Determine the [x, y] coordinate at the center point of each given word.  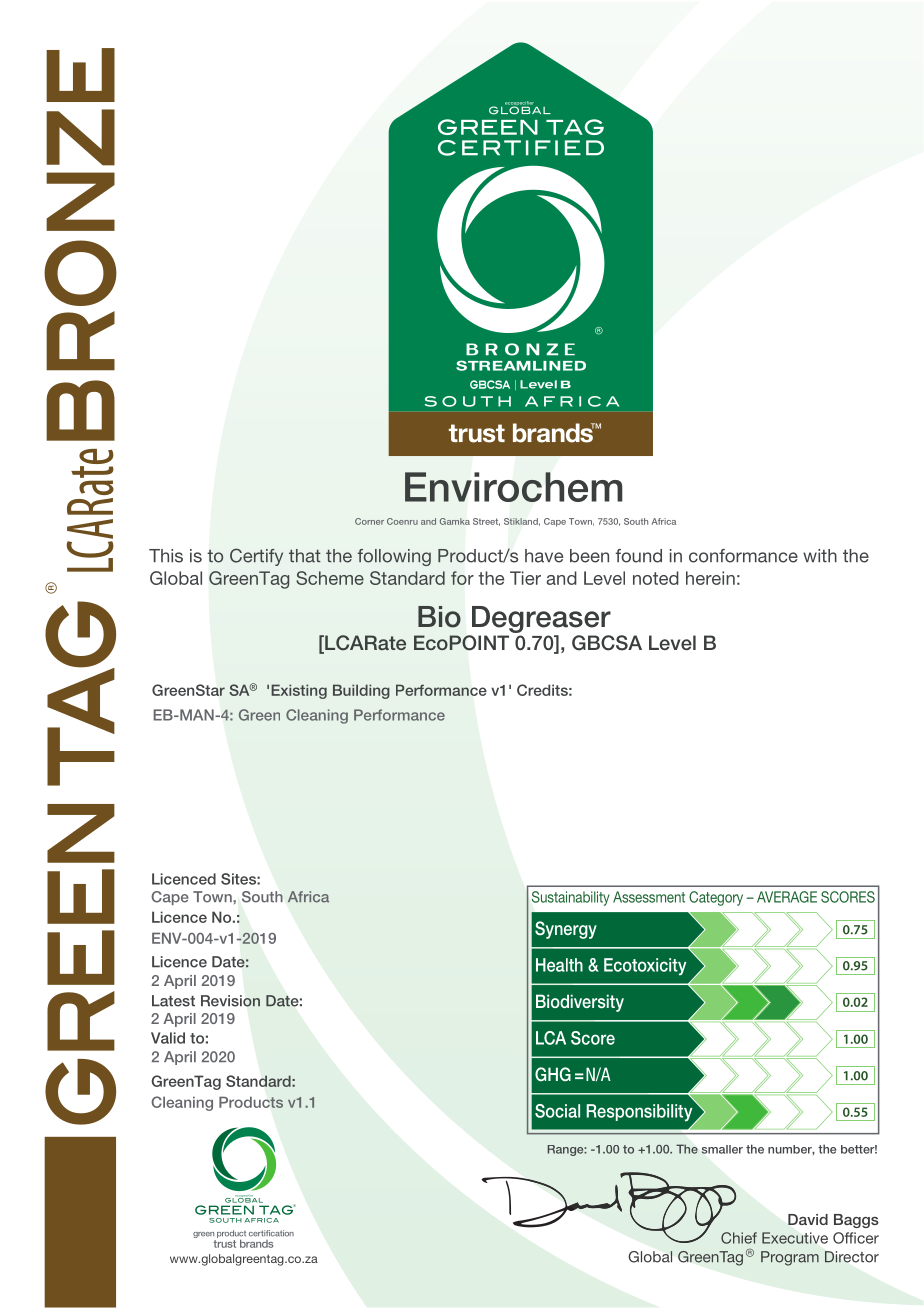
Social [557, 1111]
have [544, 556]
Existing [299, 691]
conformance [743, 556]
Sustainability [571, 898]
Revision [230, 1001]
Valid [168, 1038]
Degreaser [541, 619]
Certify [256, 557]
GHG [553, 1074]
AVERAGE [787, 897]
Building [361, 691]
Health [559, 965]
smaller [722, 1149]
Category [716, 898]
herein [710, 578]
